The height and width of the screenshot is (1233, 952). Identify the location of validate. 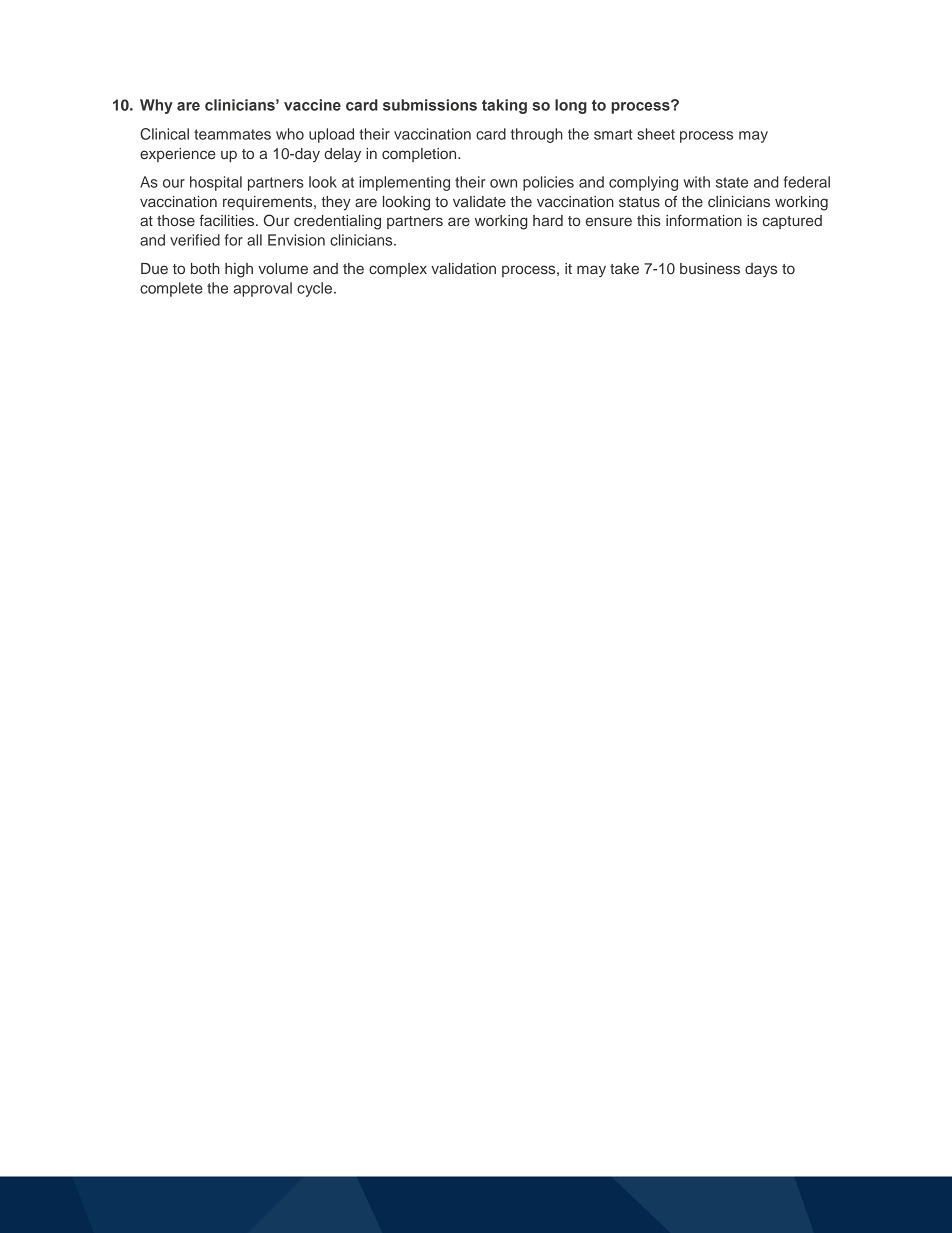
(479, 201).
